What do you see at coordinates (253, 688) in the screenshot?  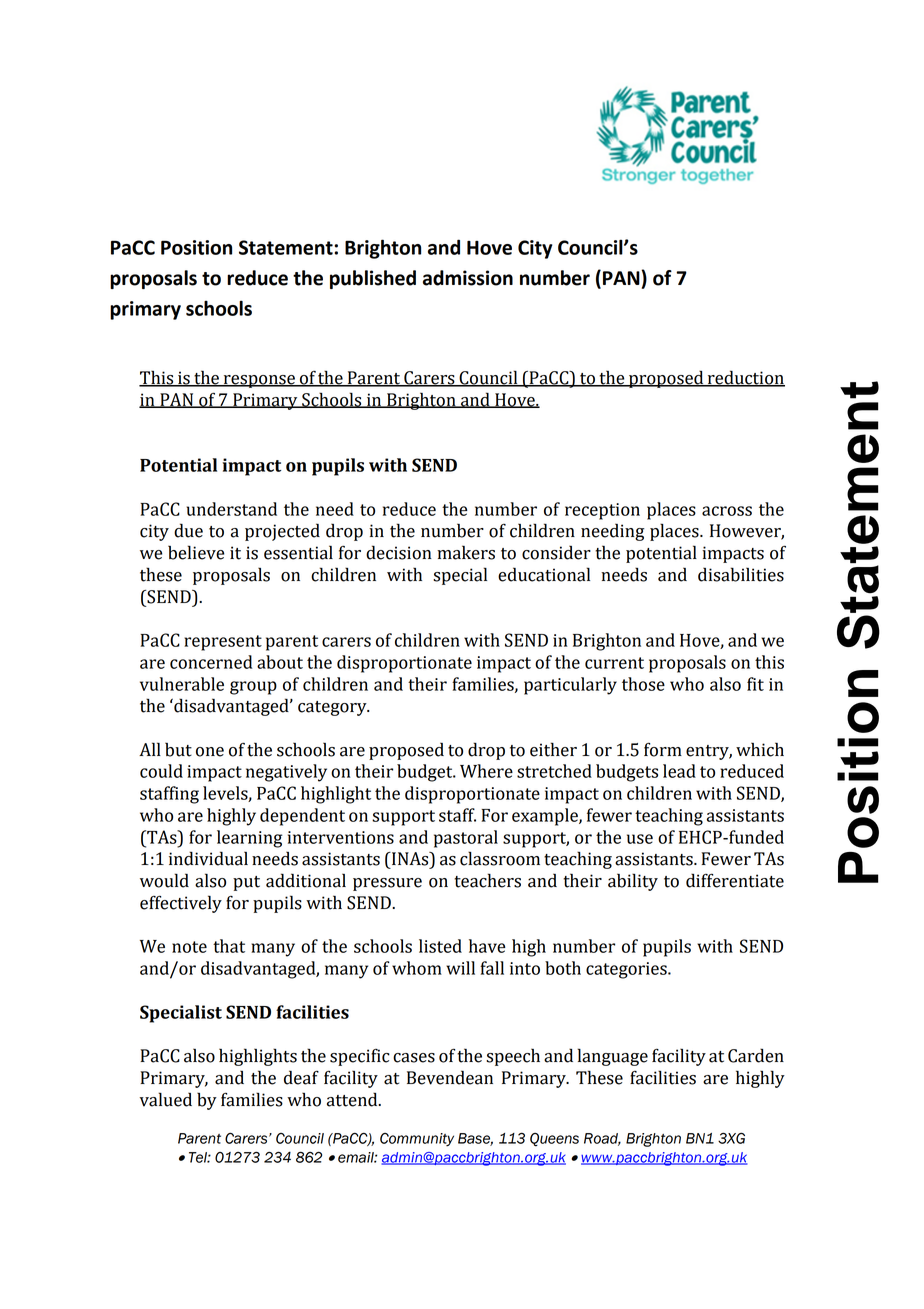 I see `group` at bounding box center [253, 688].
